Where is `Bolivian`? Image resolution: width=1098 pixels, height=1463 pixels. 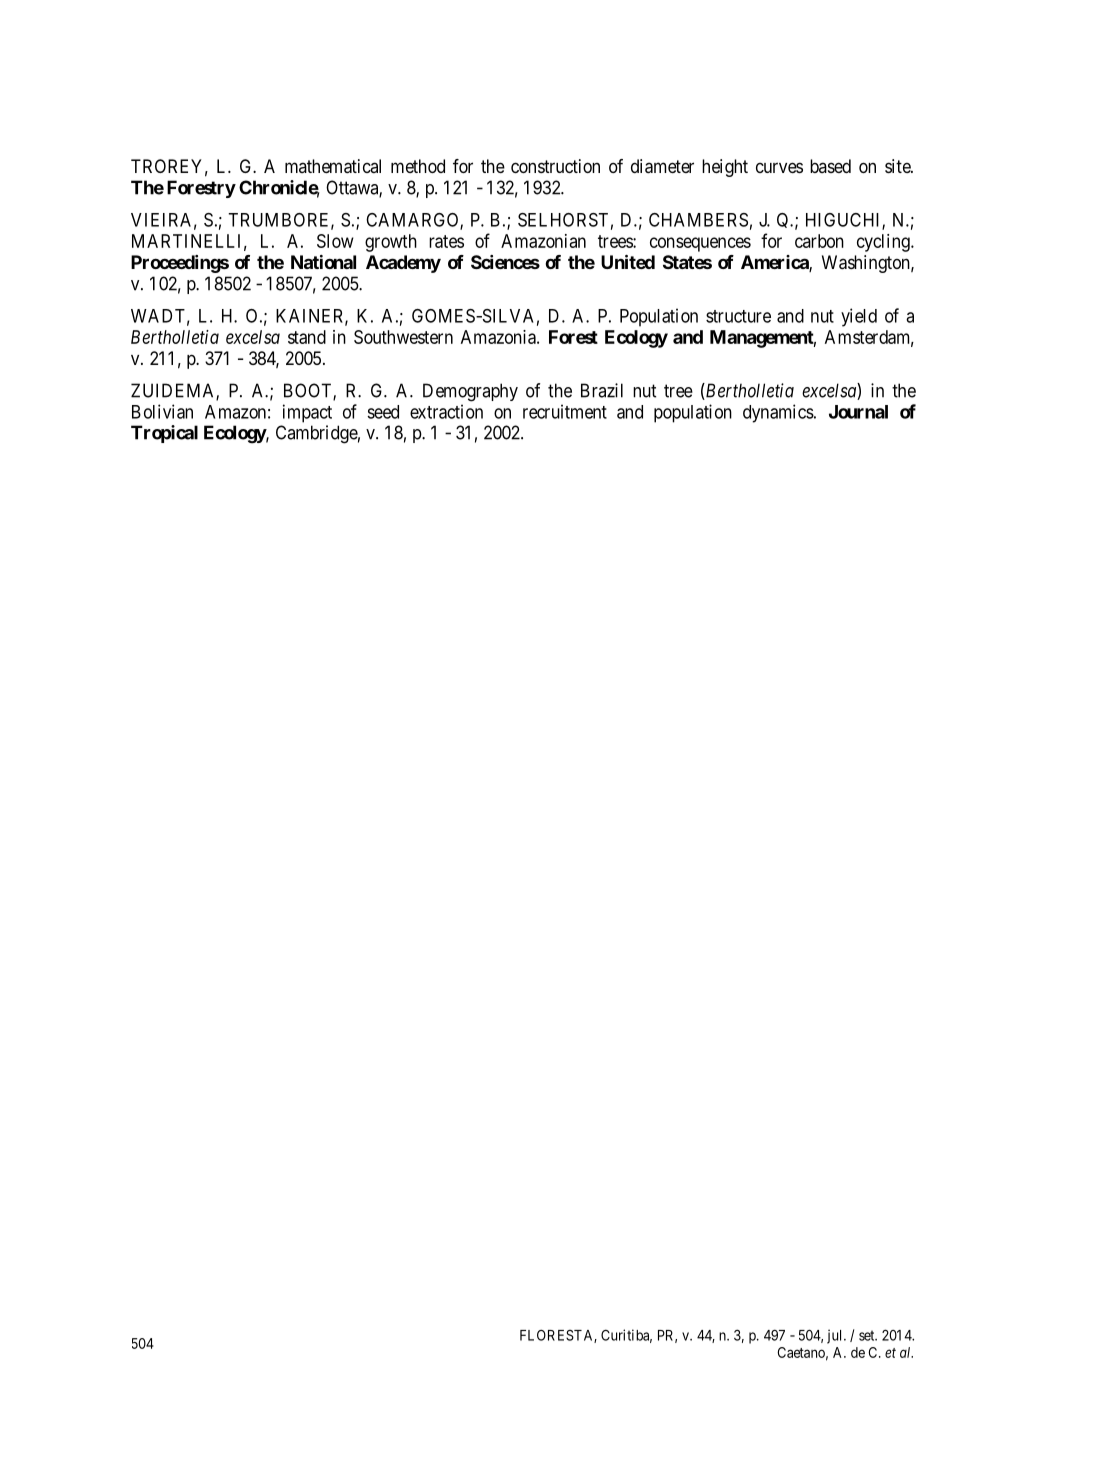 Bolivian is located at coordinates (162, 411).
